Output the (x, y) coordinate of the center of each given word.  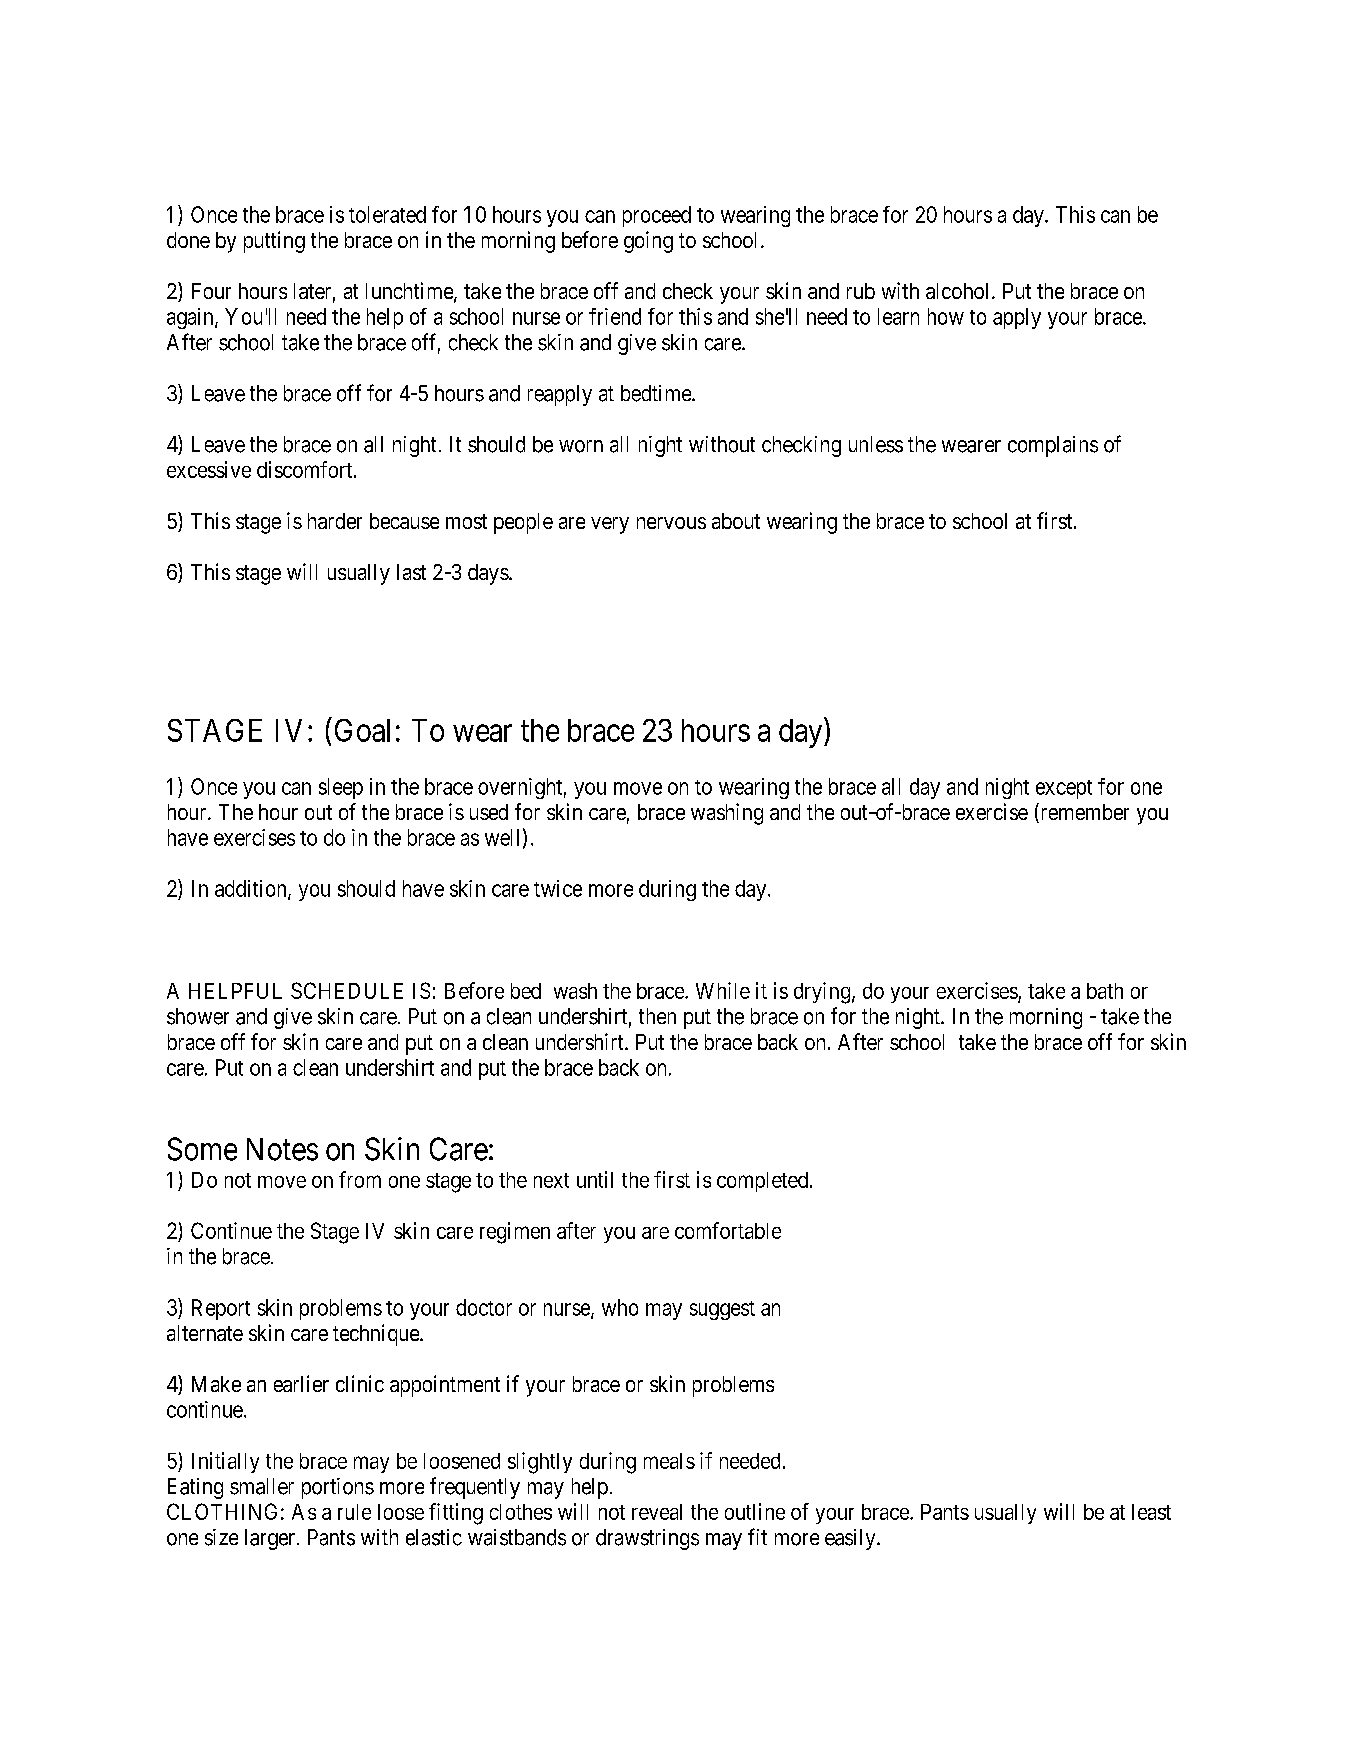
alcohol (959, 291)
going (648, 242)
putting (274, 242)
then (657, 1016)
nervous (671, 523)
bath (1105, 991)
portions (338, 1488)
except (1064, 789)
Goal (362, 730)
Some (202, 1149)
